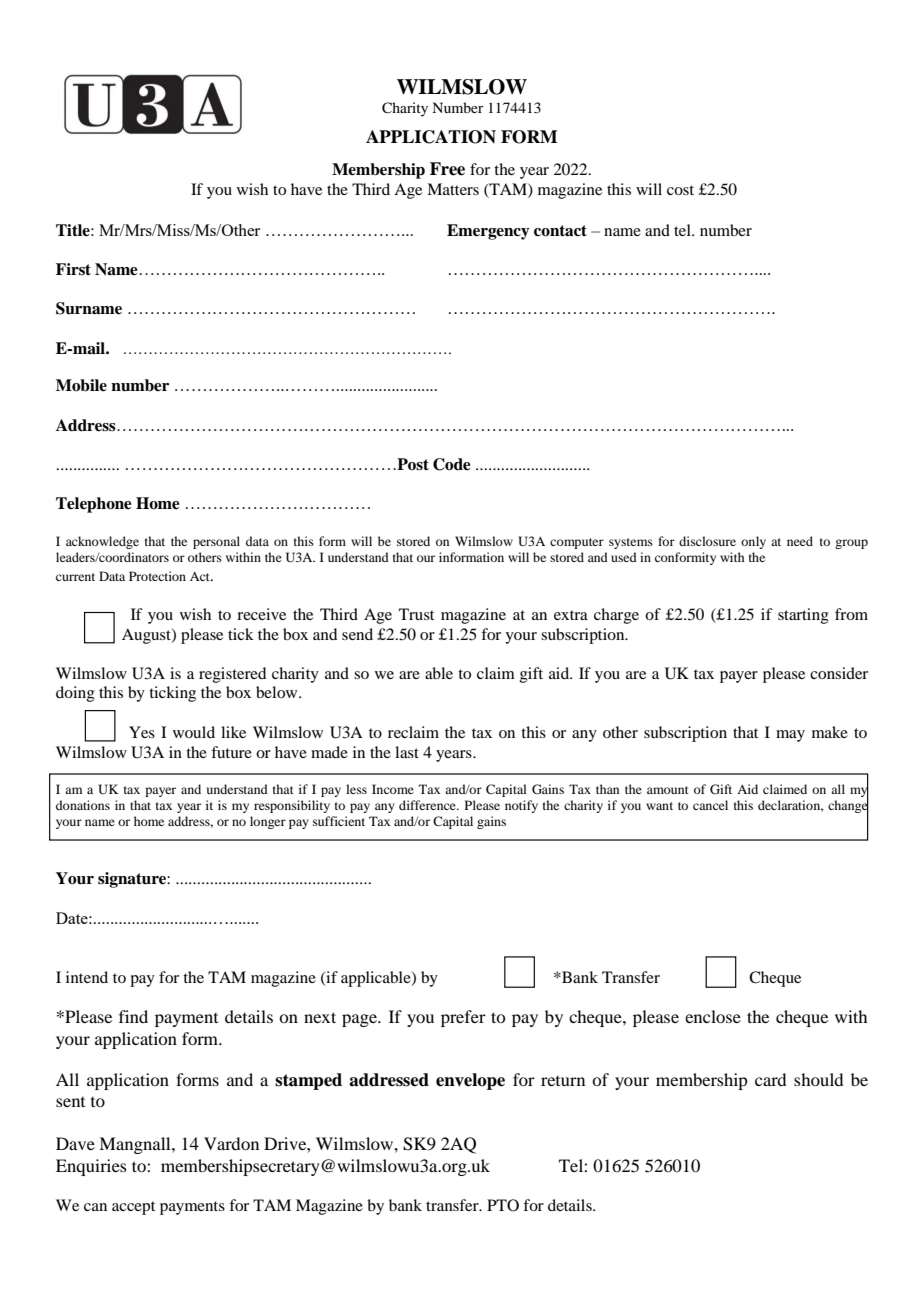  Describe the element at coordinates (790, 736) in the screenshot. I see `may` at that location.
